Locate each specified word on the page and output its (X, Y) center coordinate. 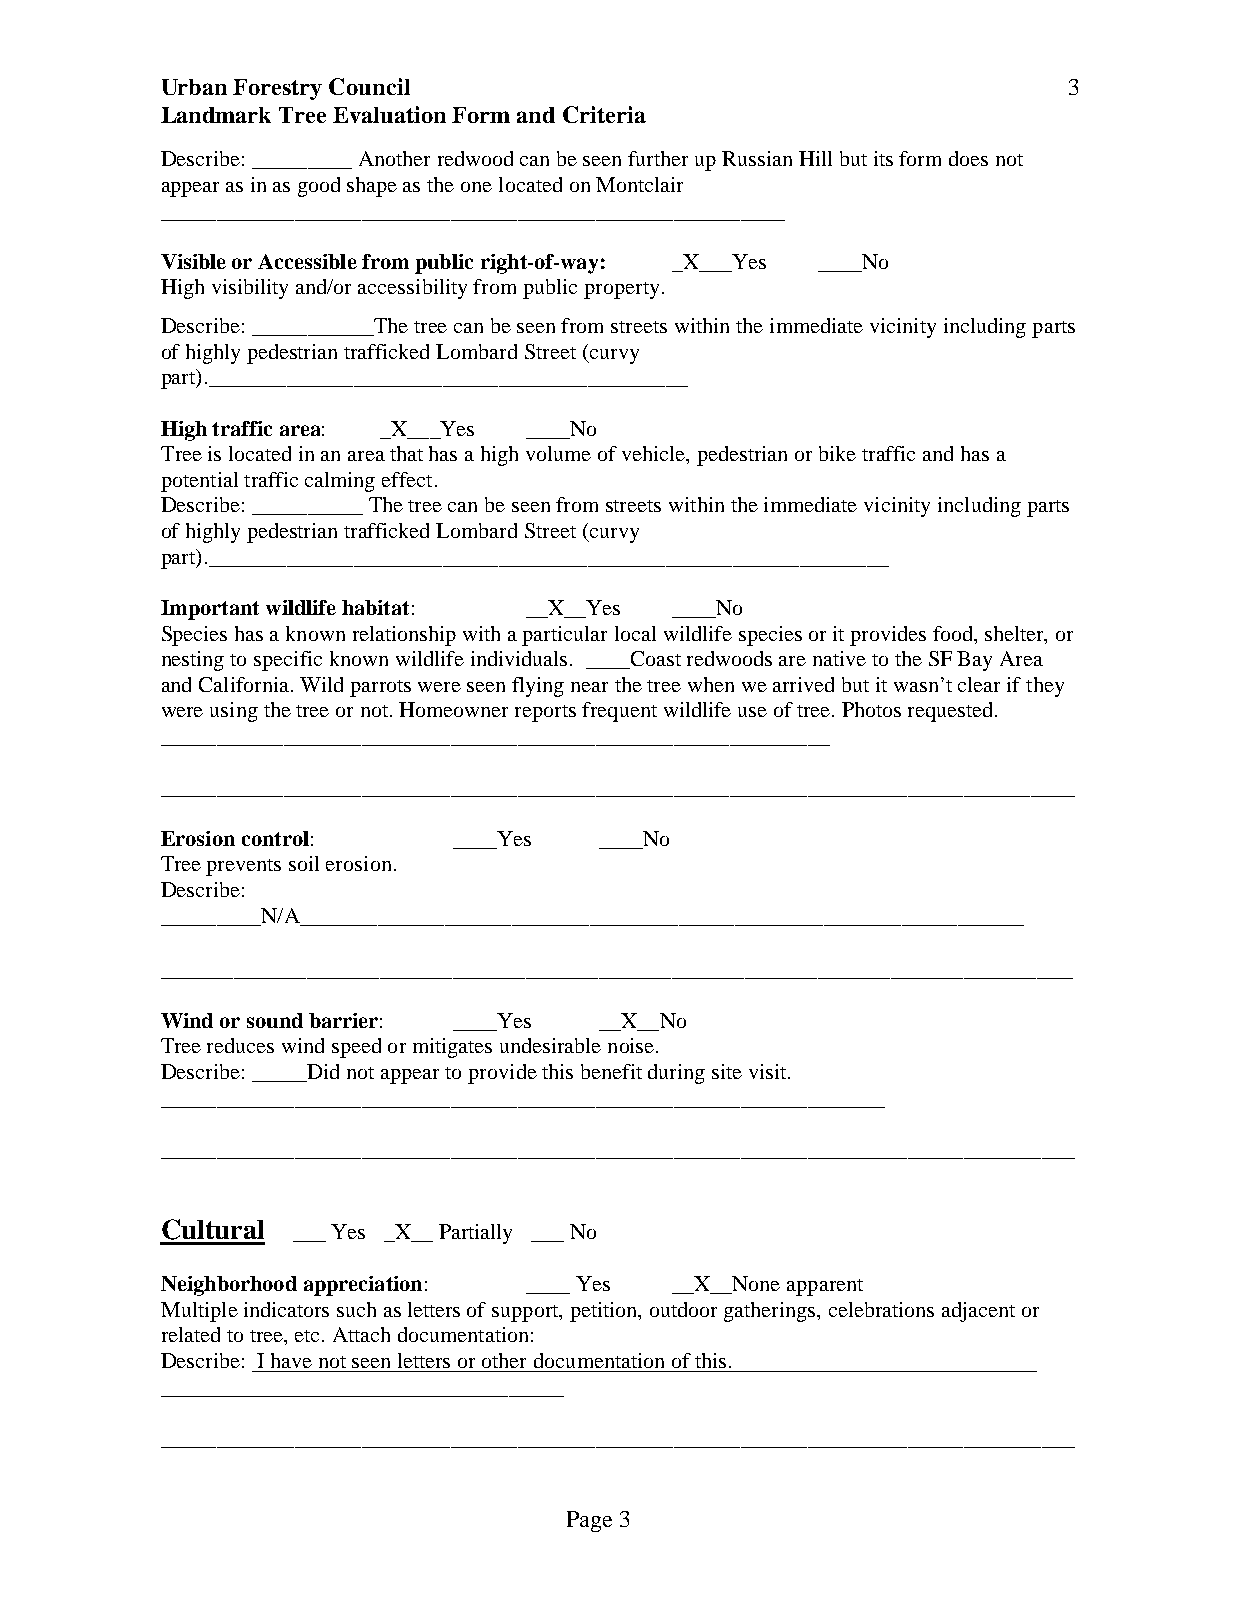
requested (952, 712)
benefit (611, 1071)
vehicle (655, 455)
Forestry (277, 89)
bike (837, 453)
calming (340, 482)
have (291, 1360)
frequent (619, 712)
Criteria (604, 114)
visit (769, 1071)
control (275, 838)
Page (589, 1521)
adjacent (978, 1312)
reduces (240, 1045)
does (968, 158)
